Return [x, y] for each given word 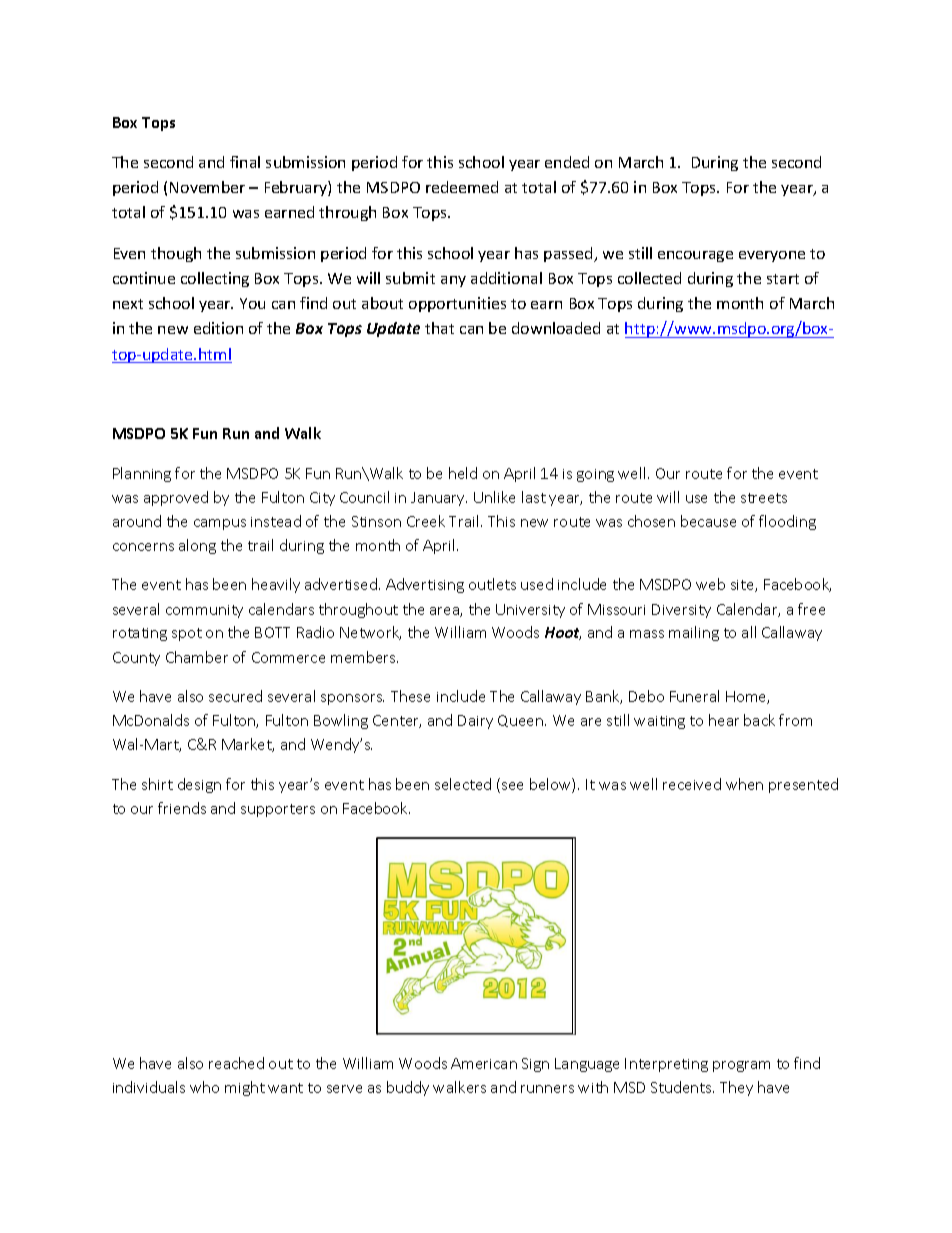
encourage [695, 256]
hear [724, 720]
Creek [426, 521]
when [744, 784]
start [783, 279]
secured [235, 696]
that [439, 328]
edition [218, 328]
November [207, 187]
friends [182, 808]
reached [236, 1063]
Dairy [475, 722]
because [708, 521]
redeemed [462, 187]
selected [463, 784]
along [197, 546]
